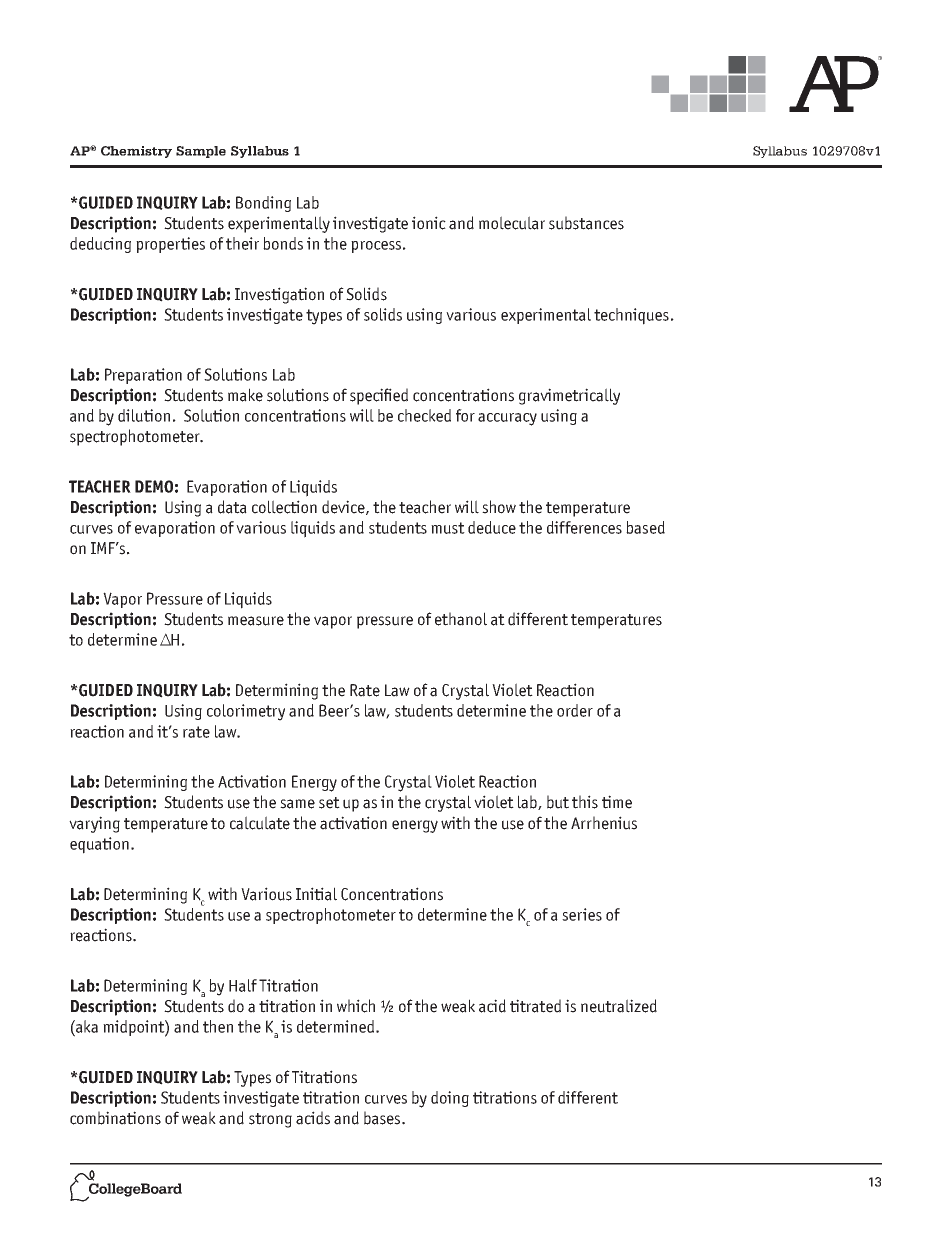 The width and height of the page is (952, 1233). I want to click on must, so click(448, 528).
